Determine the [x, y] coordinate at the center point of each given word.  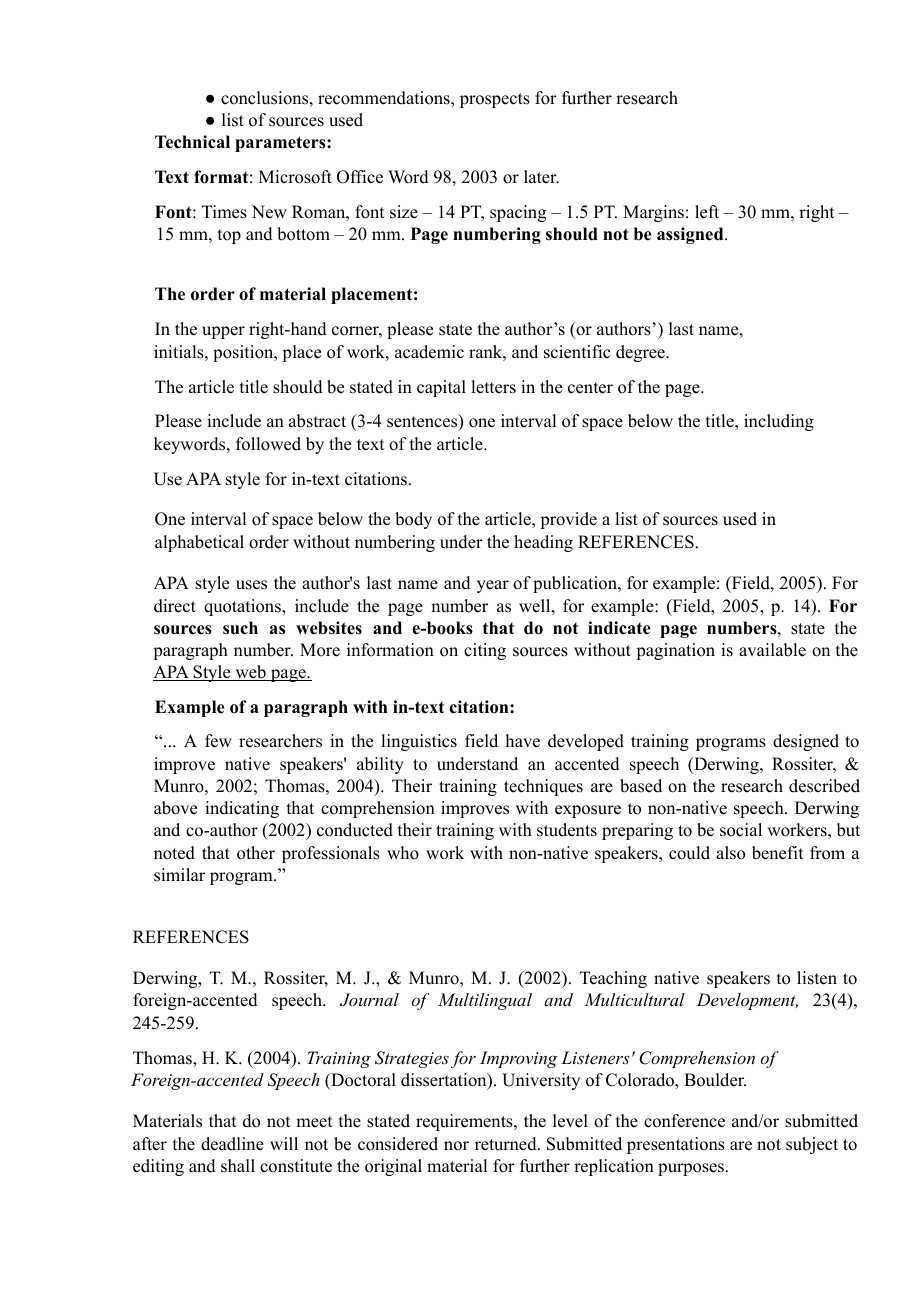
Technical [192, 142]
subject [812, 1145]
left [707, 212]
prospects [495, 100]
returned [507, 1144]
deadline [232, 1144]
